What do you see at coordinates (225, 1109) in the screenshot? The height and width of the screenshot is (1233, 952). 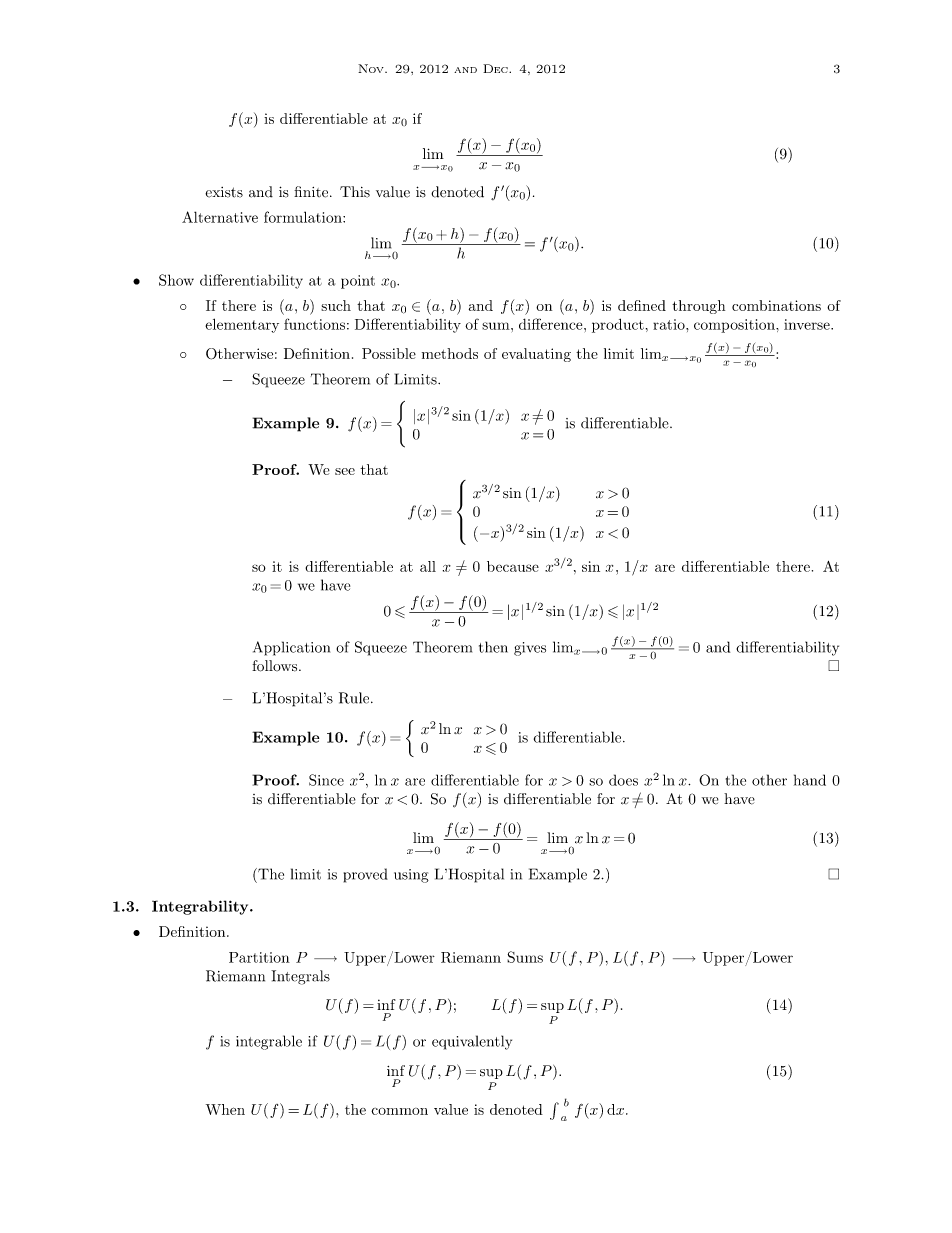 I see `When` at bounding box center [225, 1109].
